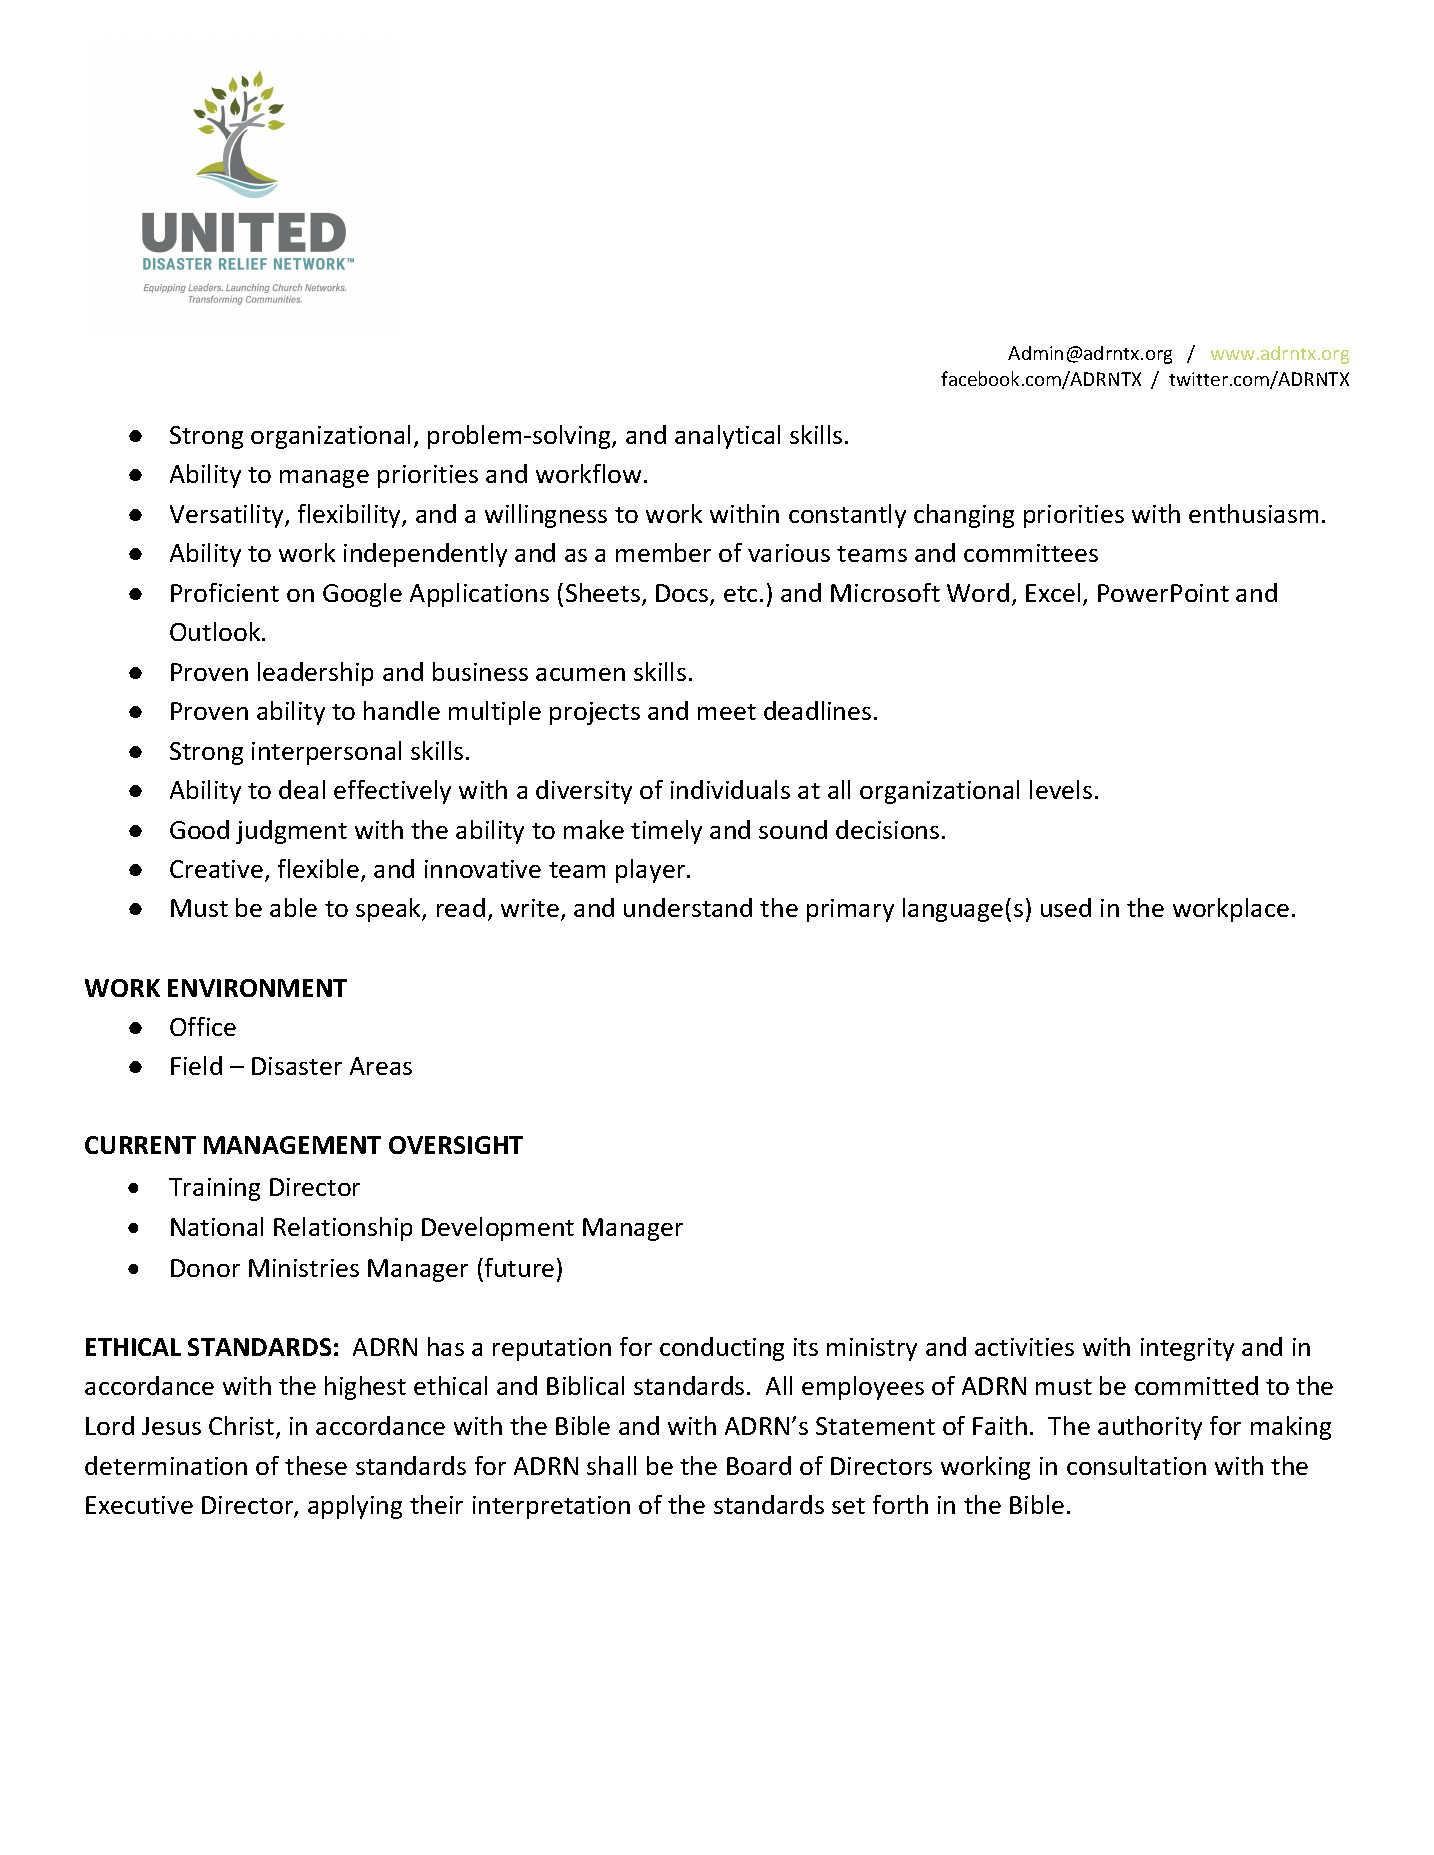 The height and width of the screenshot is (1855, 1434). I want to click on Versatility, so click(228, 516).
